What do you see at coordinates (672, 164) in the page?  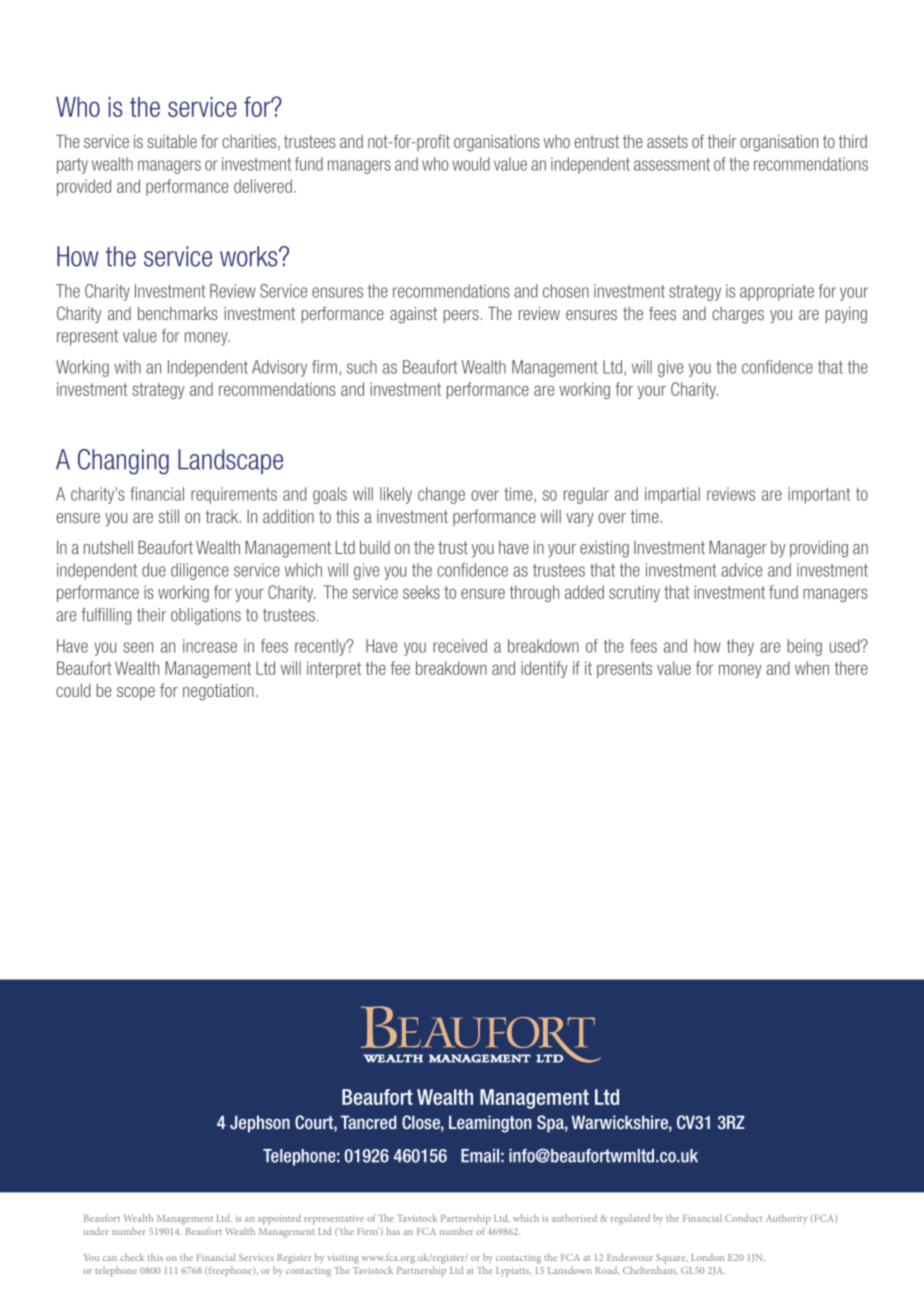 I see `assessment` at bounding box center [672, 164].
